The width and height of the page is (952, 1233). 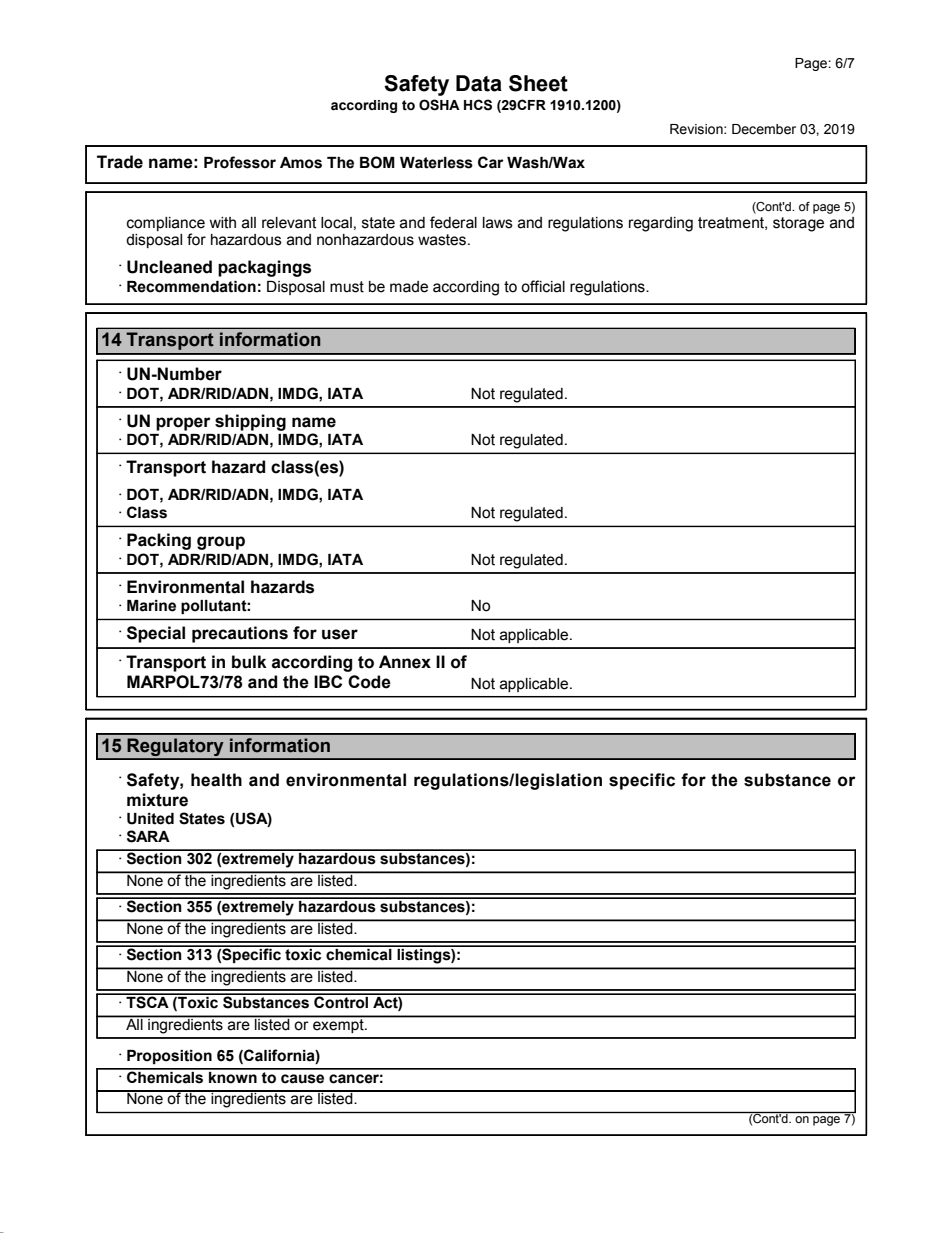 I want to click on Recommendation, so click(x=191, y=287).
